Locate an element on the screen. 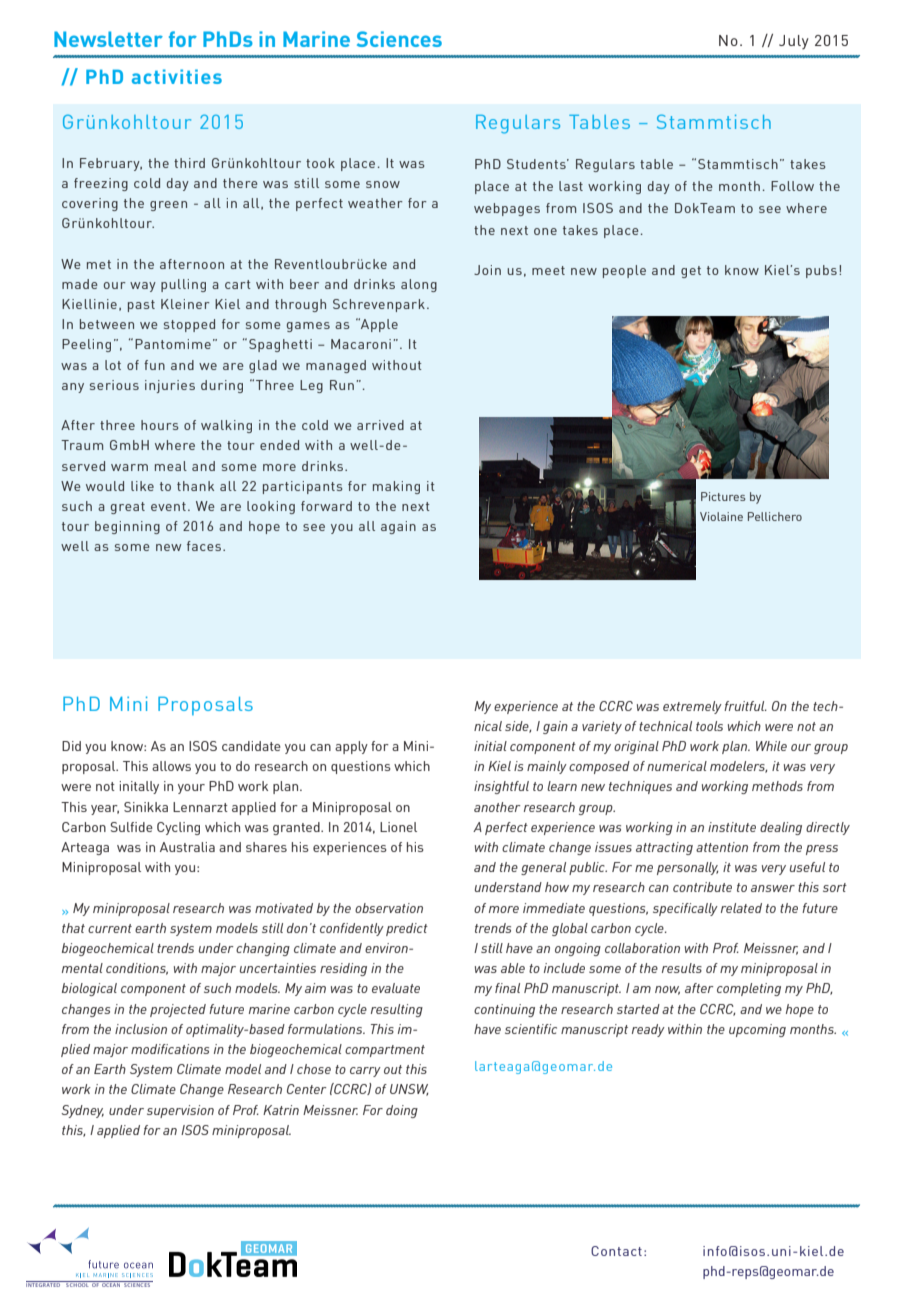 This screenshot has width=924, height=1308. get is located at coordinates (691, 272).
